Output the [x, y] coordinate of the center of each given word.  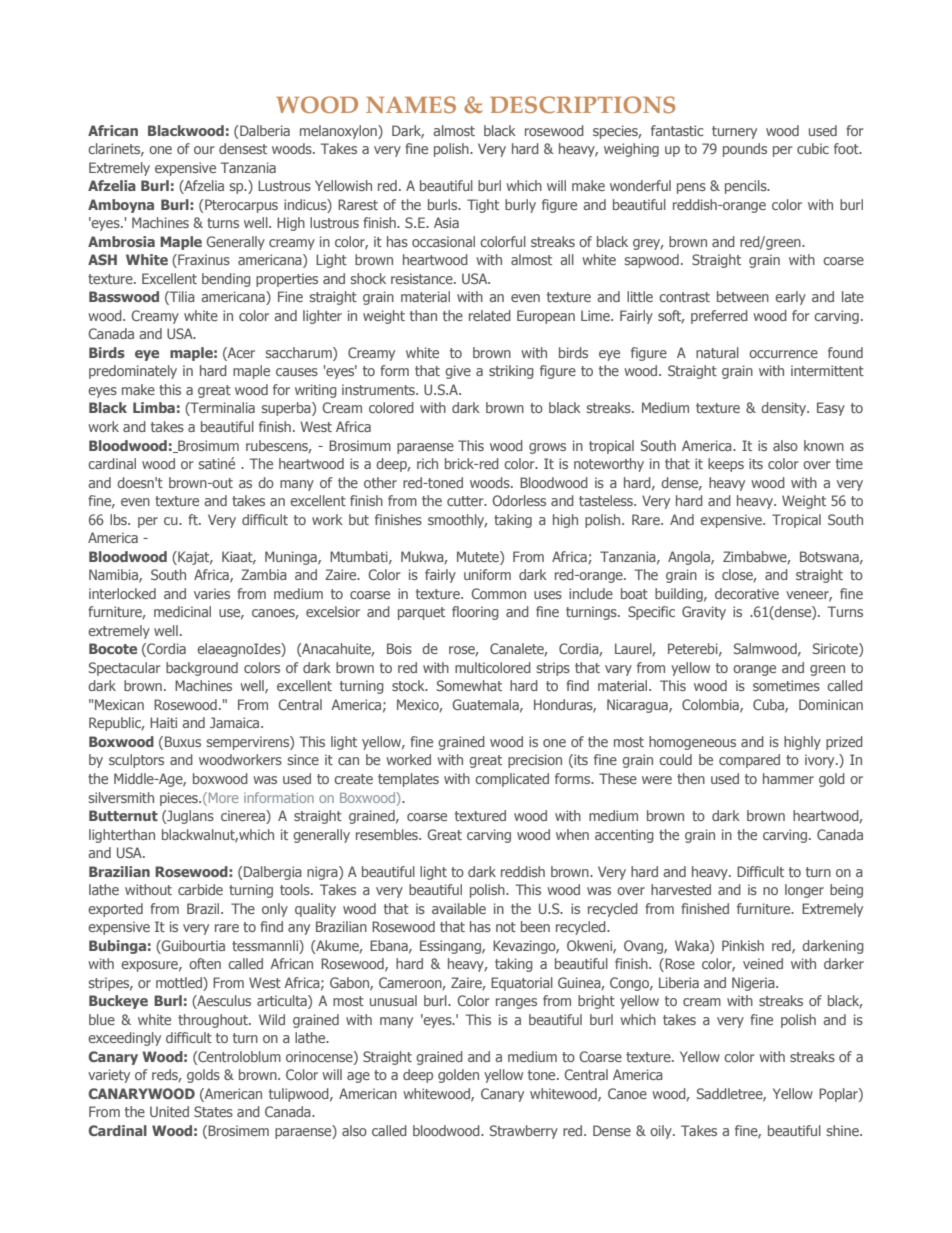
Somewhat [469, 685]
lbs [120, 519]
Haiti [163, 722]
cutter [466, 501]
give [458, 372]
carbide [200, 889]
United [169, 1111]
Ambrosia [121, 241]
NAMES [411, 104]
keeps [726, 465]
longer [804, 891]
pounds [745, 150]
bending [226, 280]
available [459, 908]
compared [749, 761]
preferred [719, 317]
